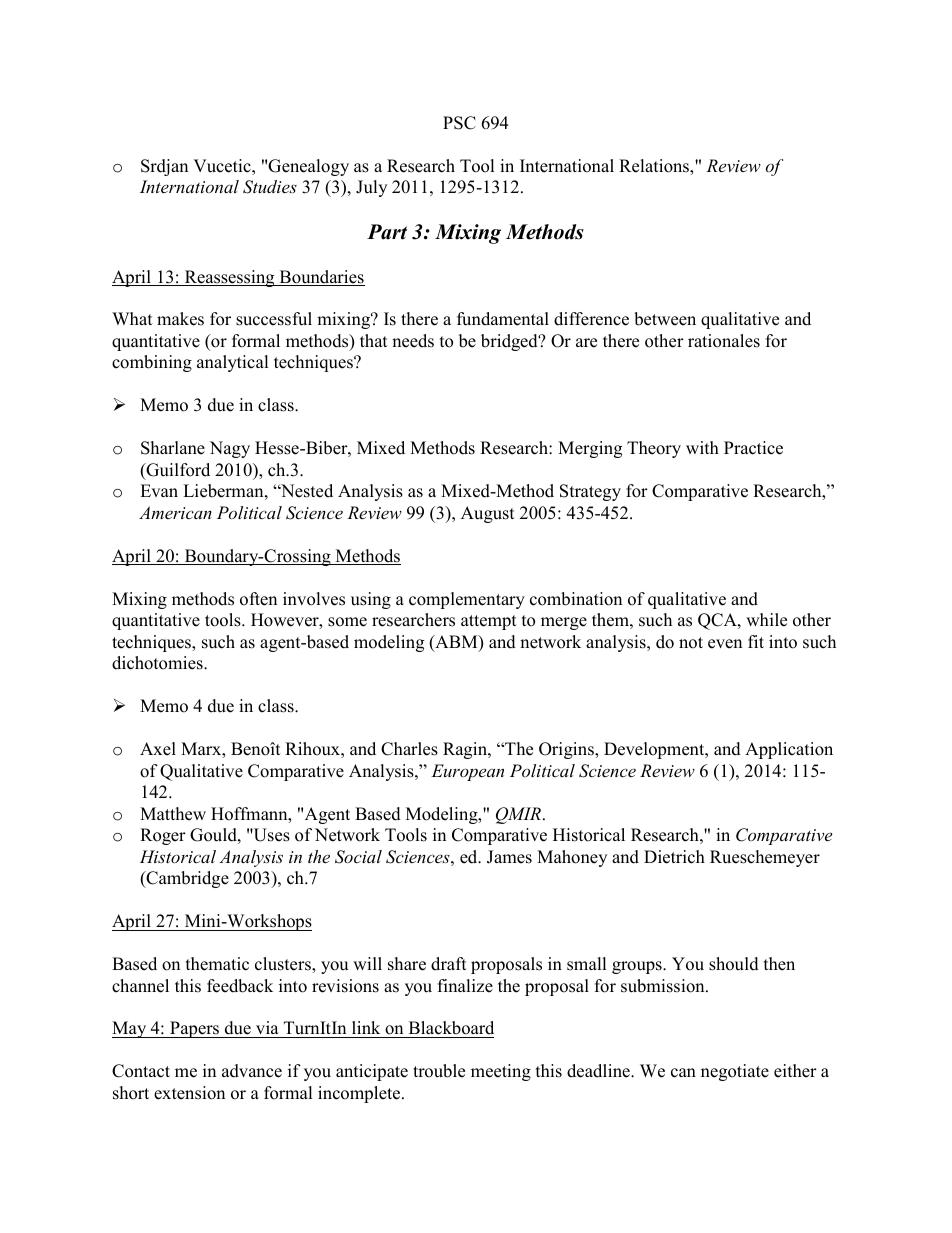  I want to click on QCA, so click(718, 621).
